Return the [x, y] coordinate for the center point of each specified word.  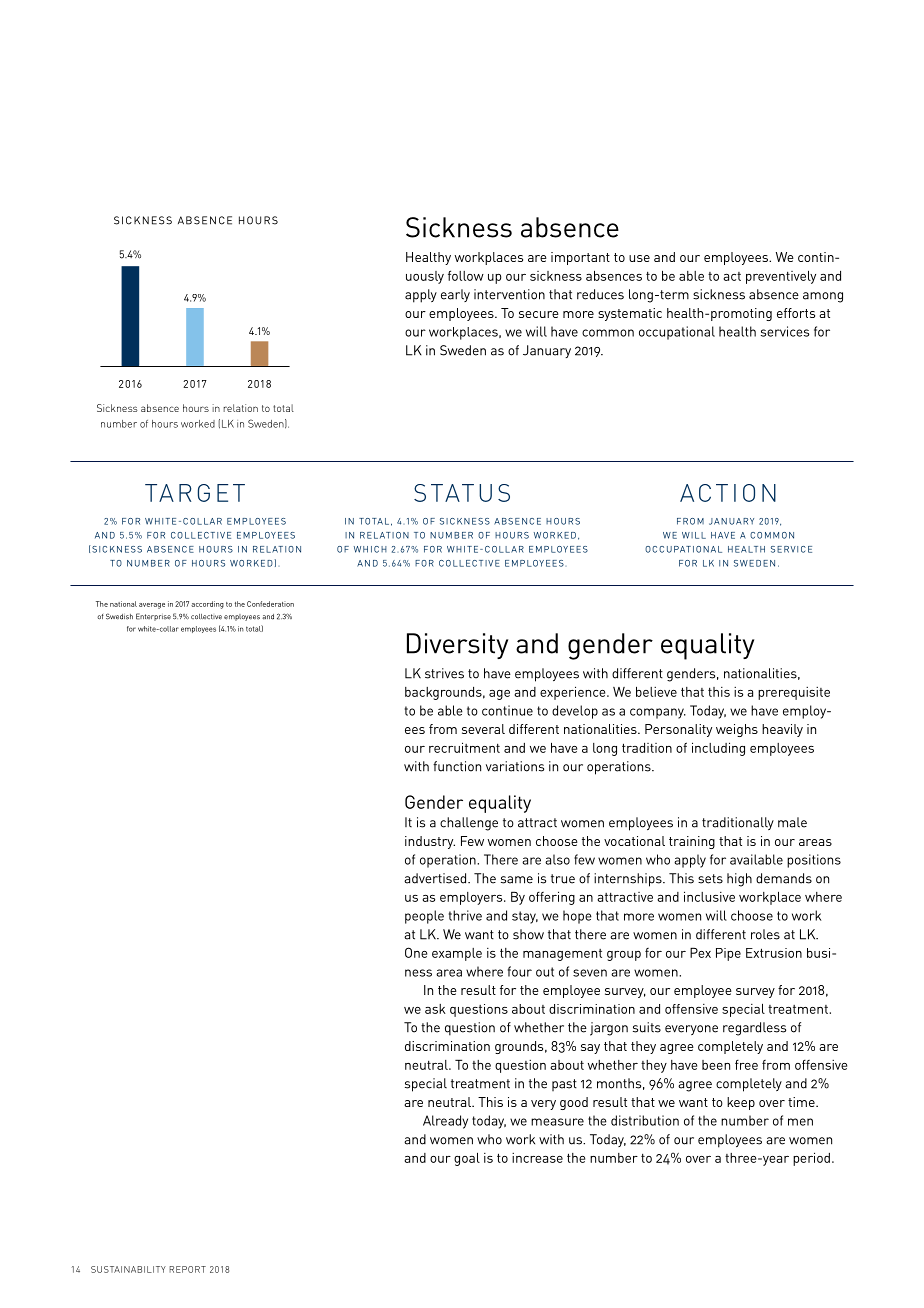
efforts [796, 313]
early [455, 295]
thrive [465, 915]
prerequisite [794, 693]
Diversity [457, 646]
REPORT [187, 1269]
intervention [509, 294]
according [207, 605]
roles [765, 934]
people [424, 917]
